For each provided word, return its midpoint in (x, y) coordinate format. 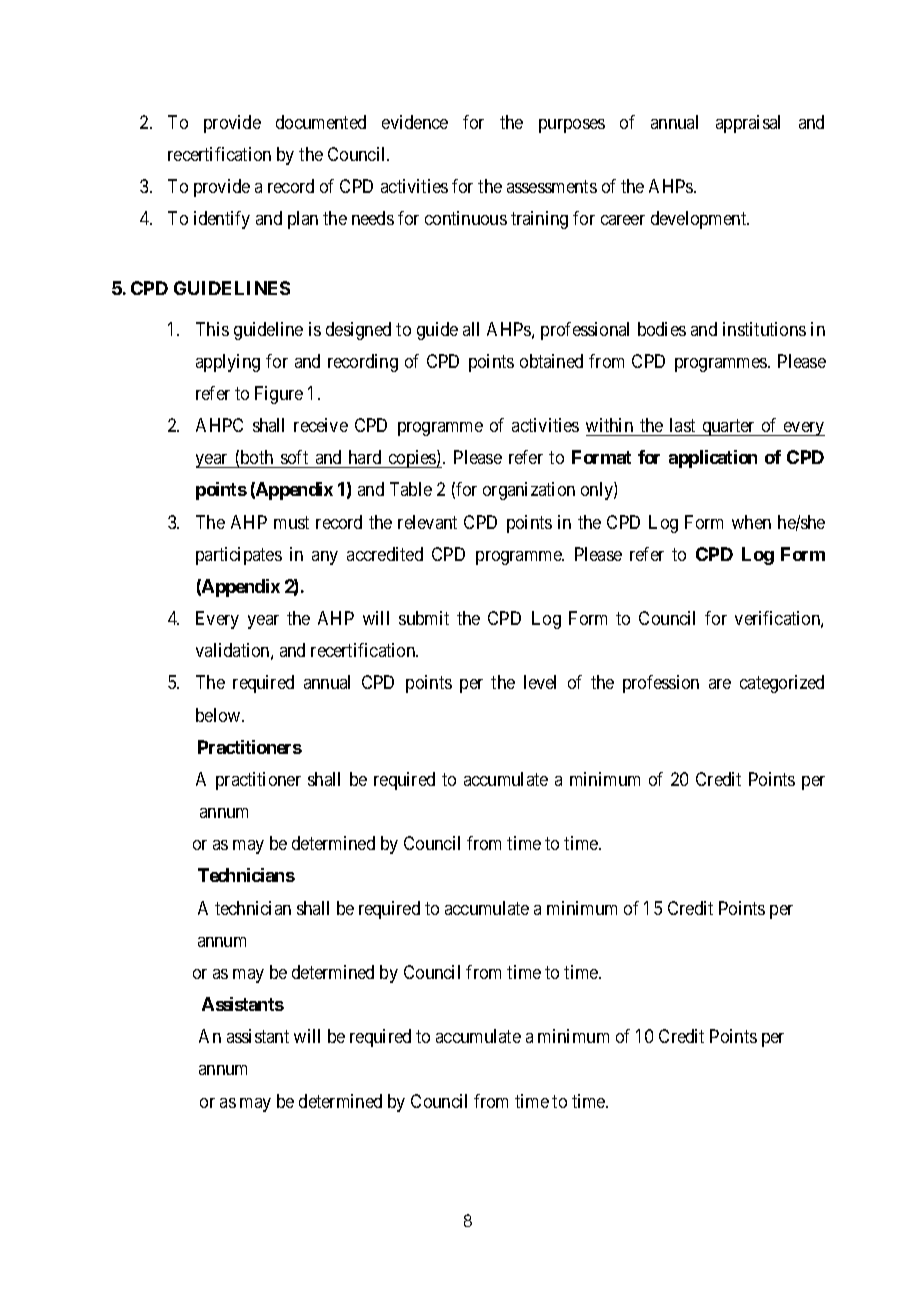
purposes (572, 126)
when (751, 522)
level (540, 682)
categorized (782, 684)
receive (321, 425)
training (539, 220)
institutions (764, 329)
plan (303, 220)
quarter (728, 428)
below (219, 715)
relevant (427, 522)
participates (239, 556)
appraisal (748, 124)
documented (321, 122)
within (609, 425)
